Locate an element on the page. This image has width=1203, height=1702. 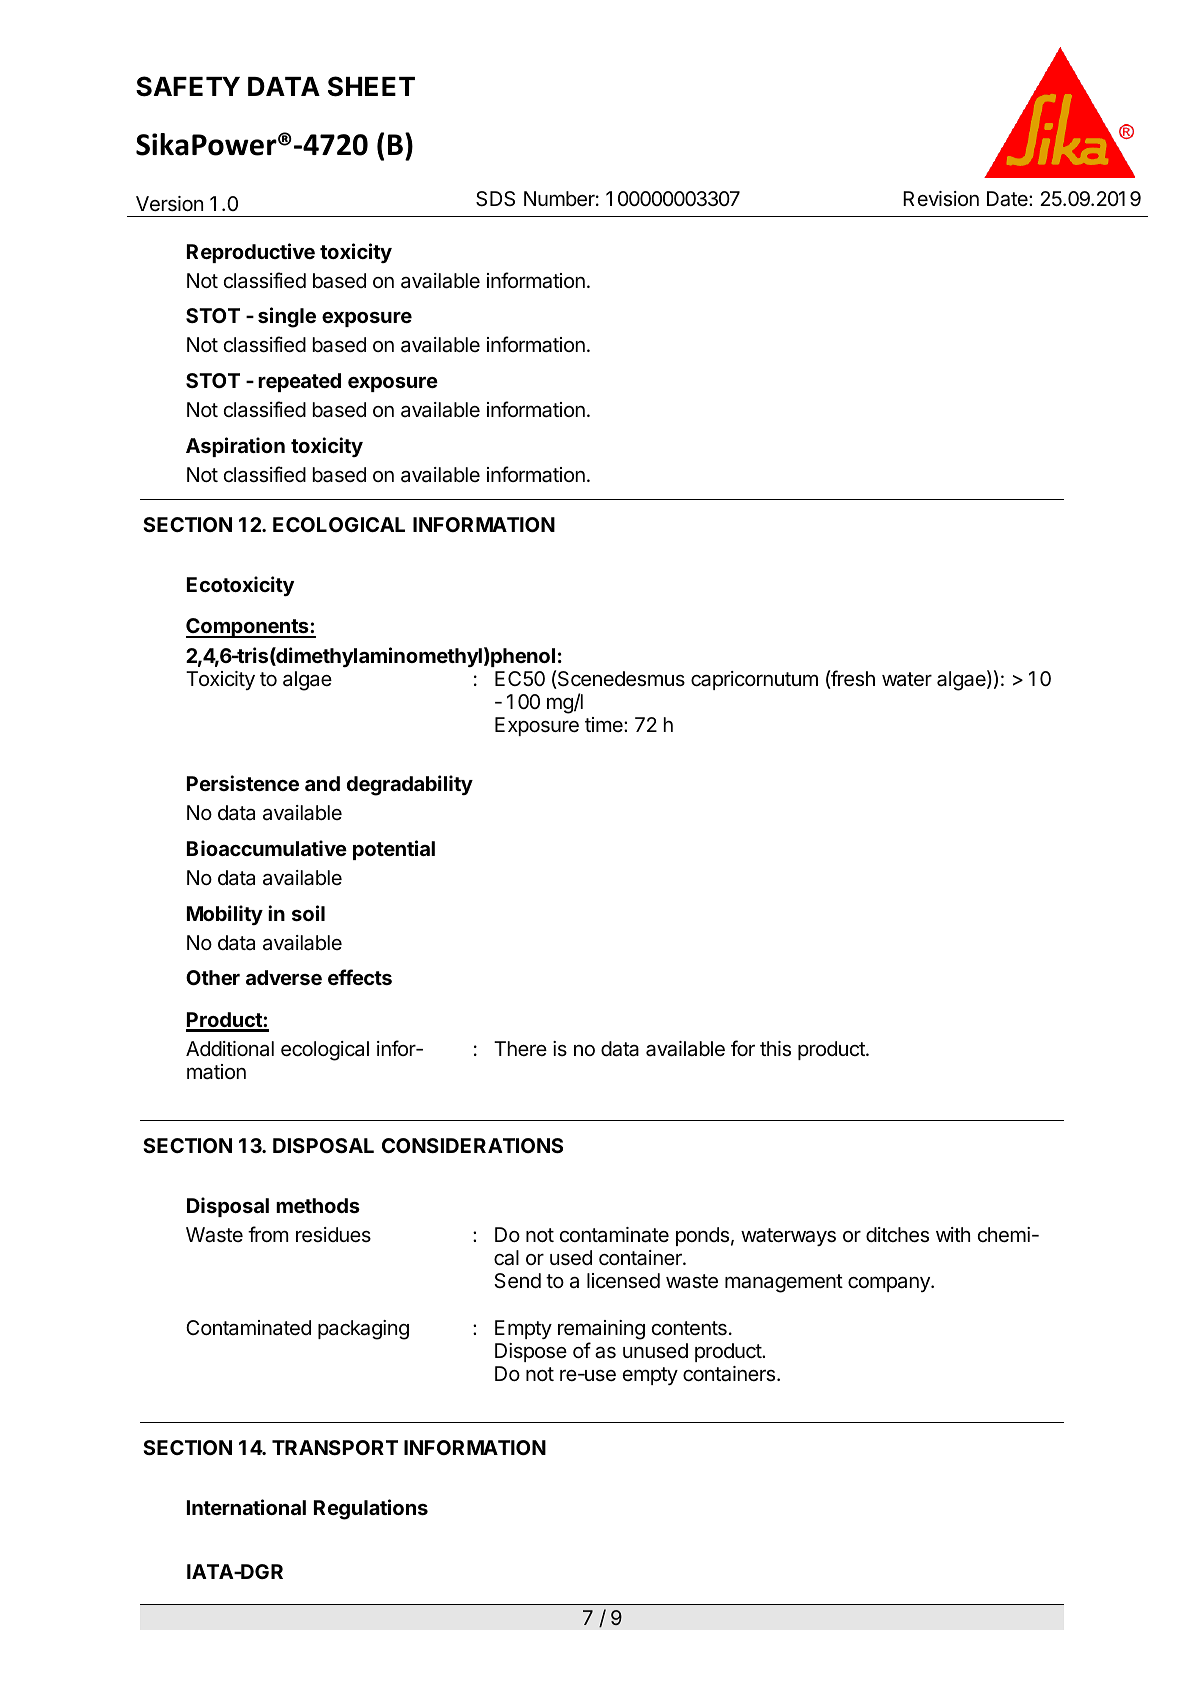
International is located at coordinates (246, 1507).
